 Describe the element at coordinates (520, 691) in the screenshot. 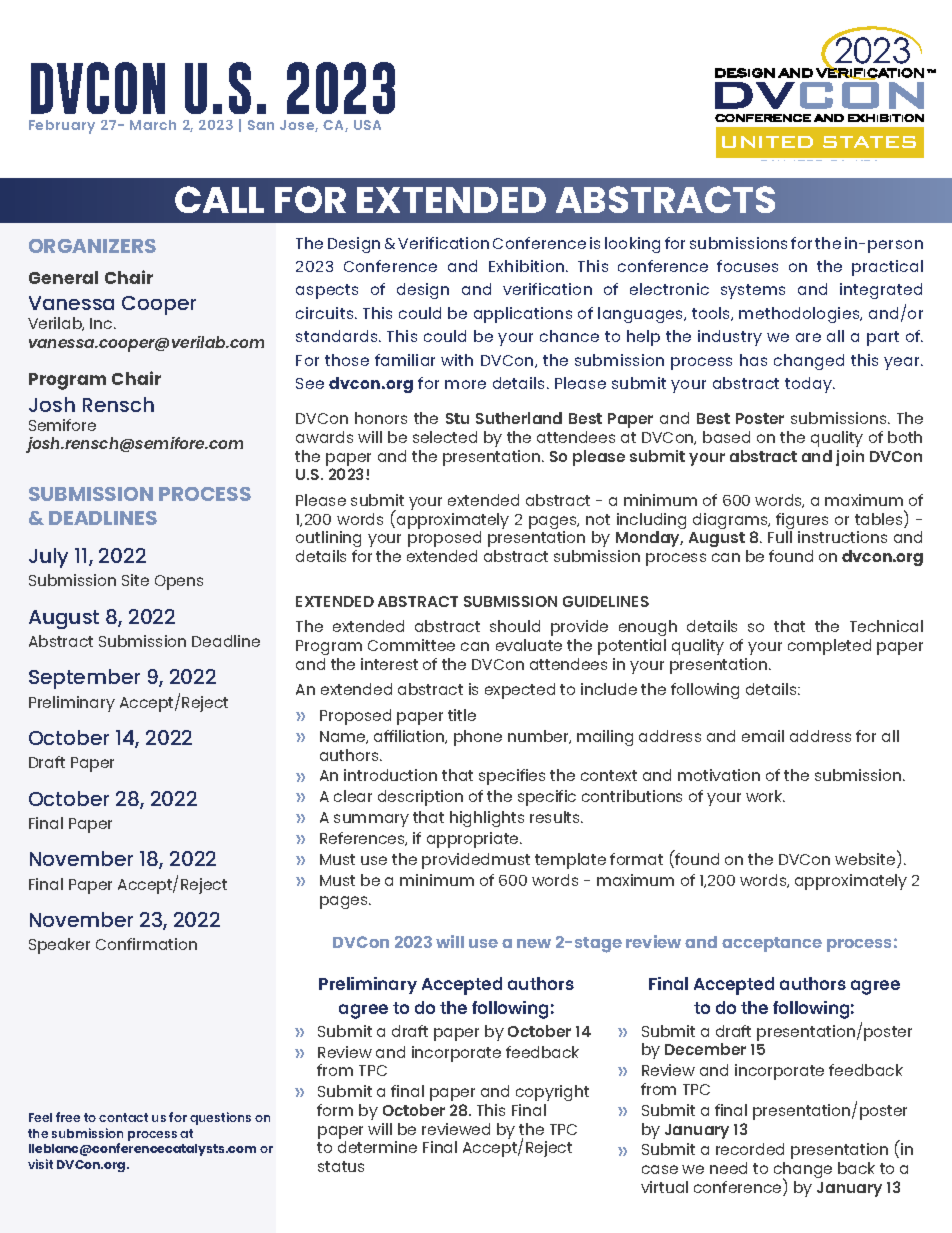

I see `expected` at that location.
